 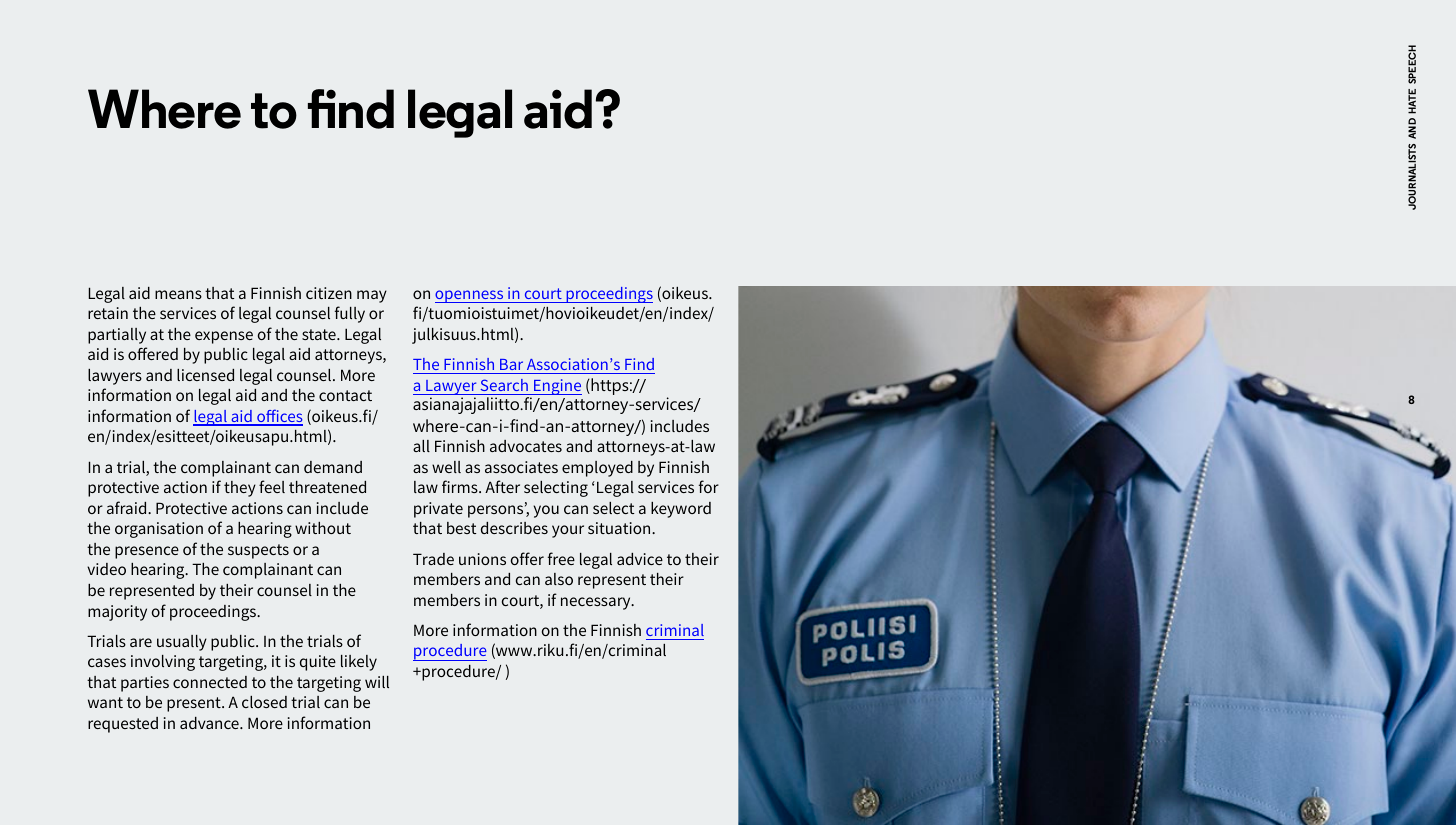 I want to click on may, so click(x=372, y=296).
